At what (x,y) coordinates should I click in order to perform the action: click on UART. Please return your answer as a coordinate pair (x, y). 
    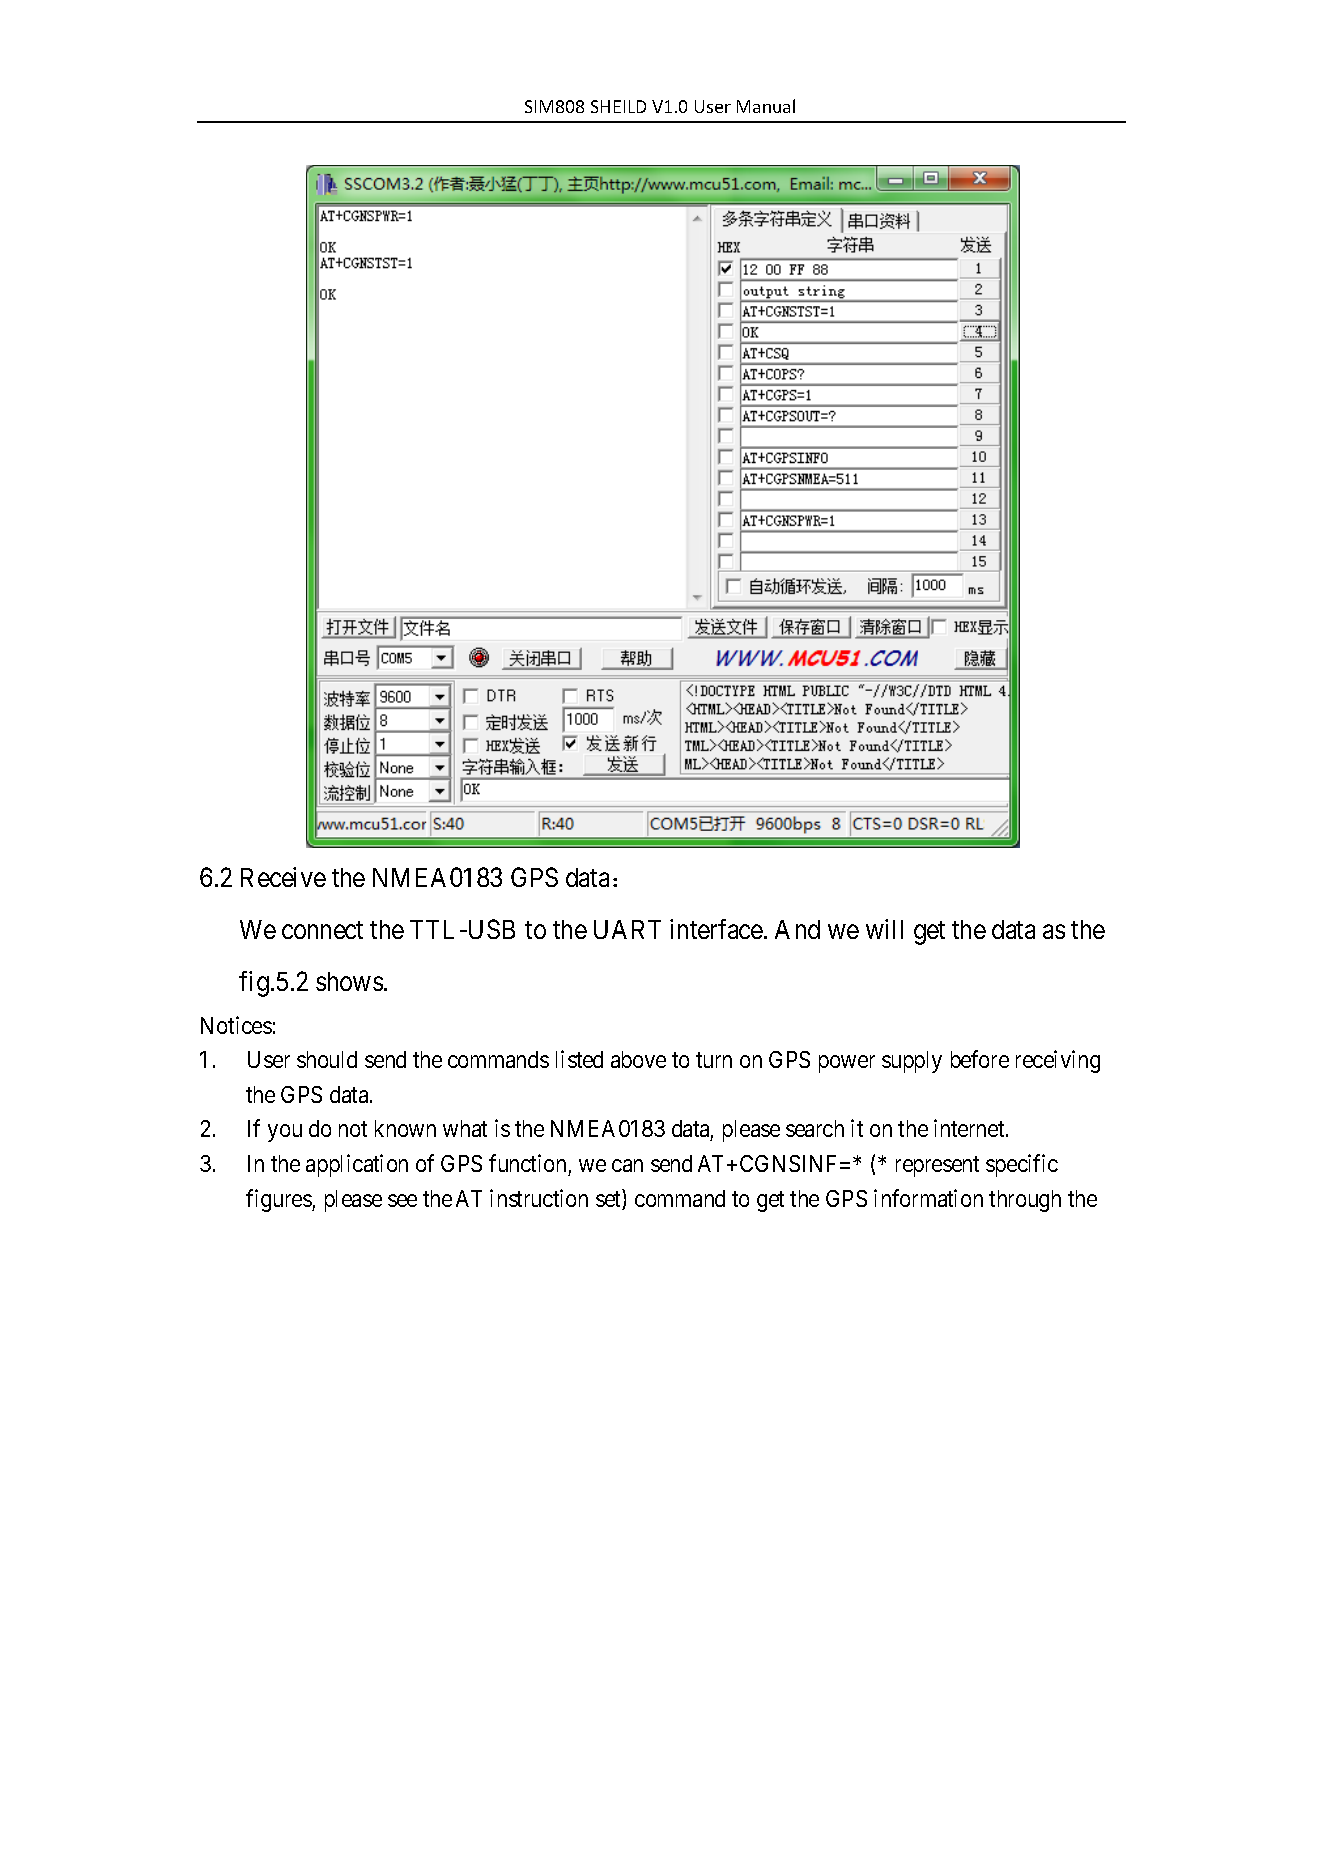
    Looking at the image, I should click on (627, 929).
